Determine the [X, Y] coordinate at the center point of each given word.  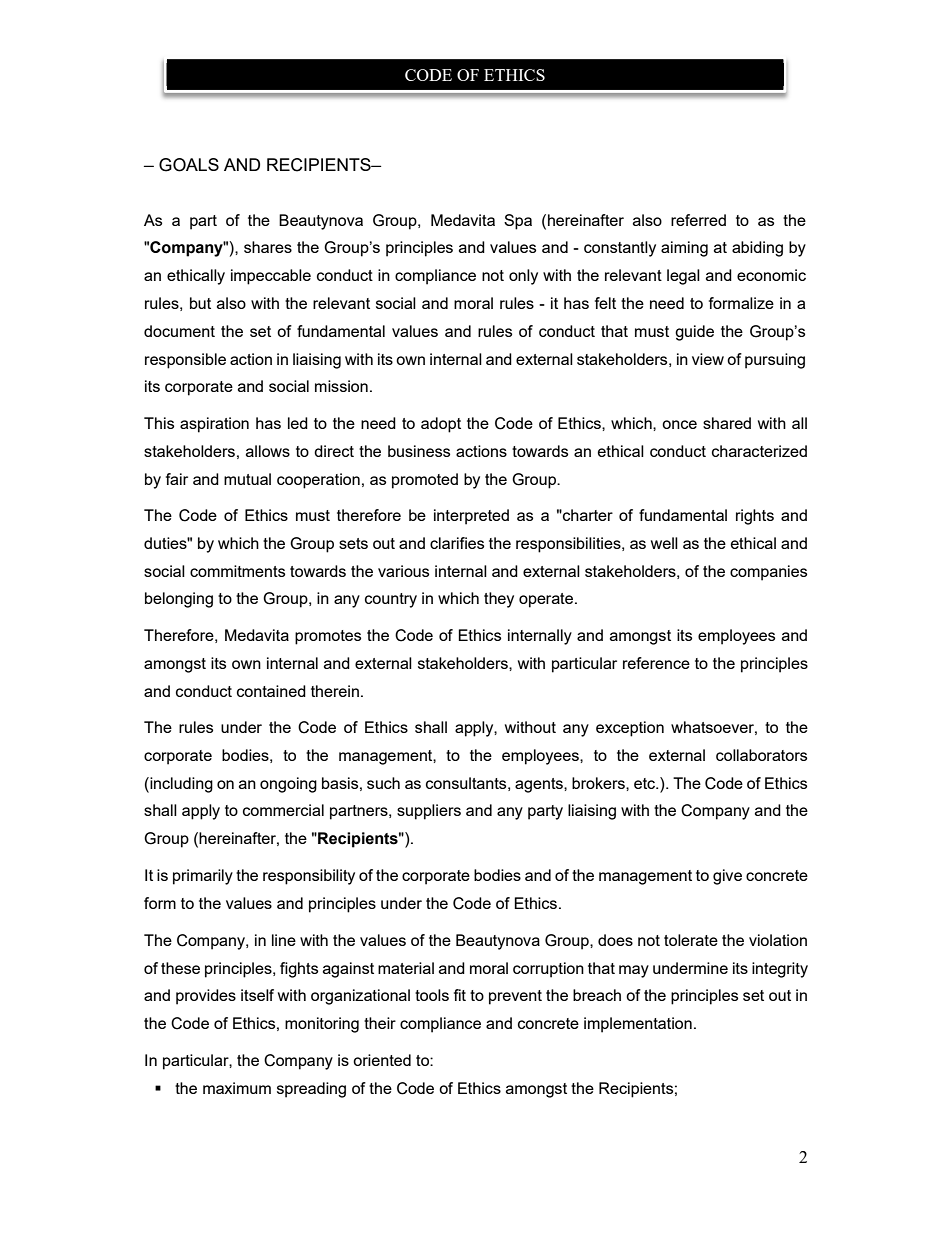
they [499, 600]
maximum [237, 1088]
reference [656, 663]
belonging [179, 600]
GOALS [189, 165]
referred [698, 220]
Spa [518, 222]
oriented [382, 1060]
